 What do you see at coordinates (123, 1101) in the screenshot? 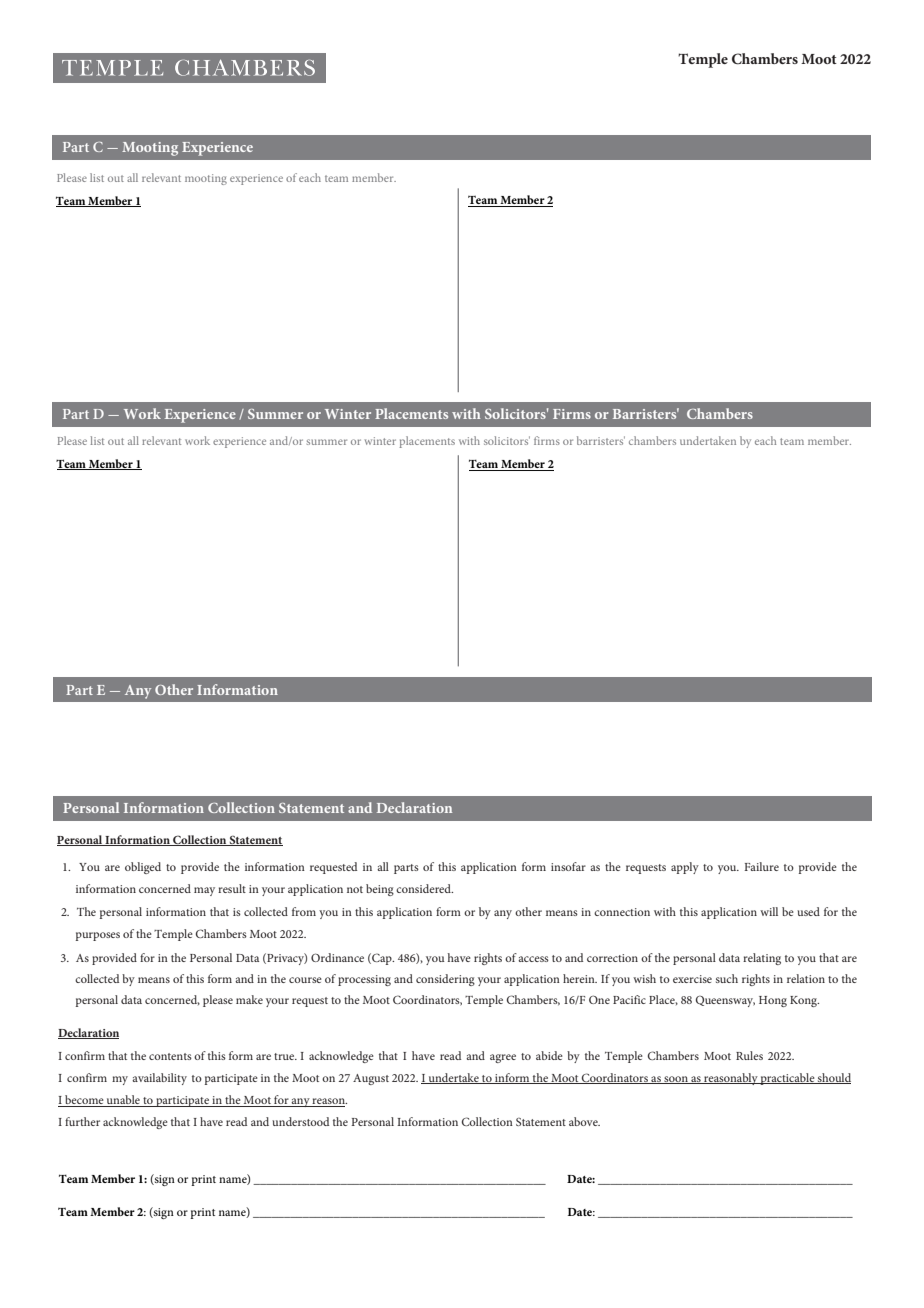
I see `unable` at bounding box center [123, 1101].
